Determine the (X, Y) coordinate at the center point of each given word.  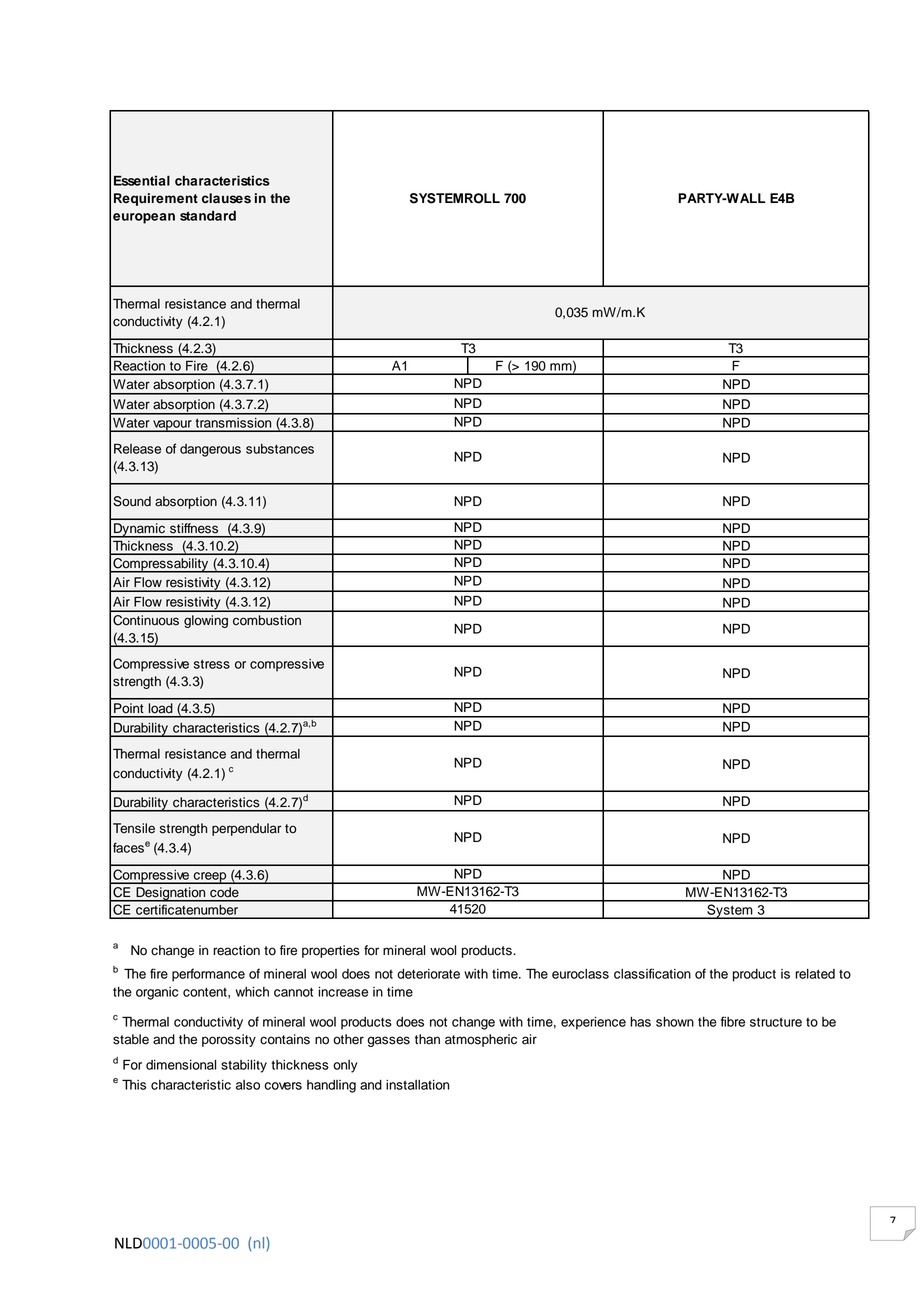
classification (652, 973)
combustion (267, 620)
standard (208, 216)
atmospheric (481, 1040)
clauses (226, 198)
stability (244, 1066)
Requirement (156, 199)
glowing (206, 621)
